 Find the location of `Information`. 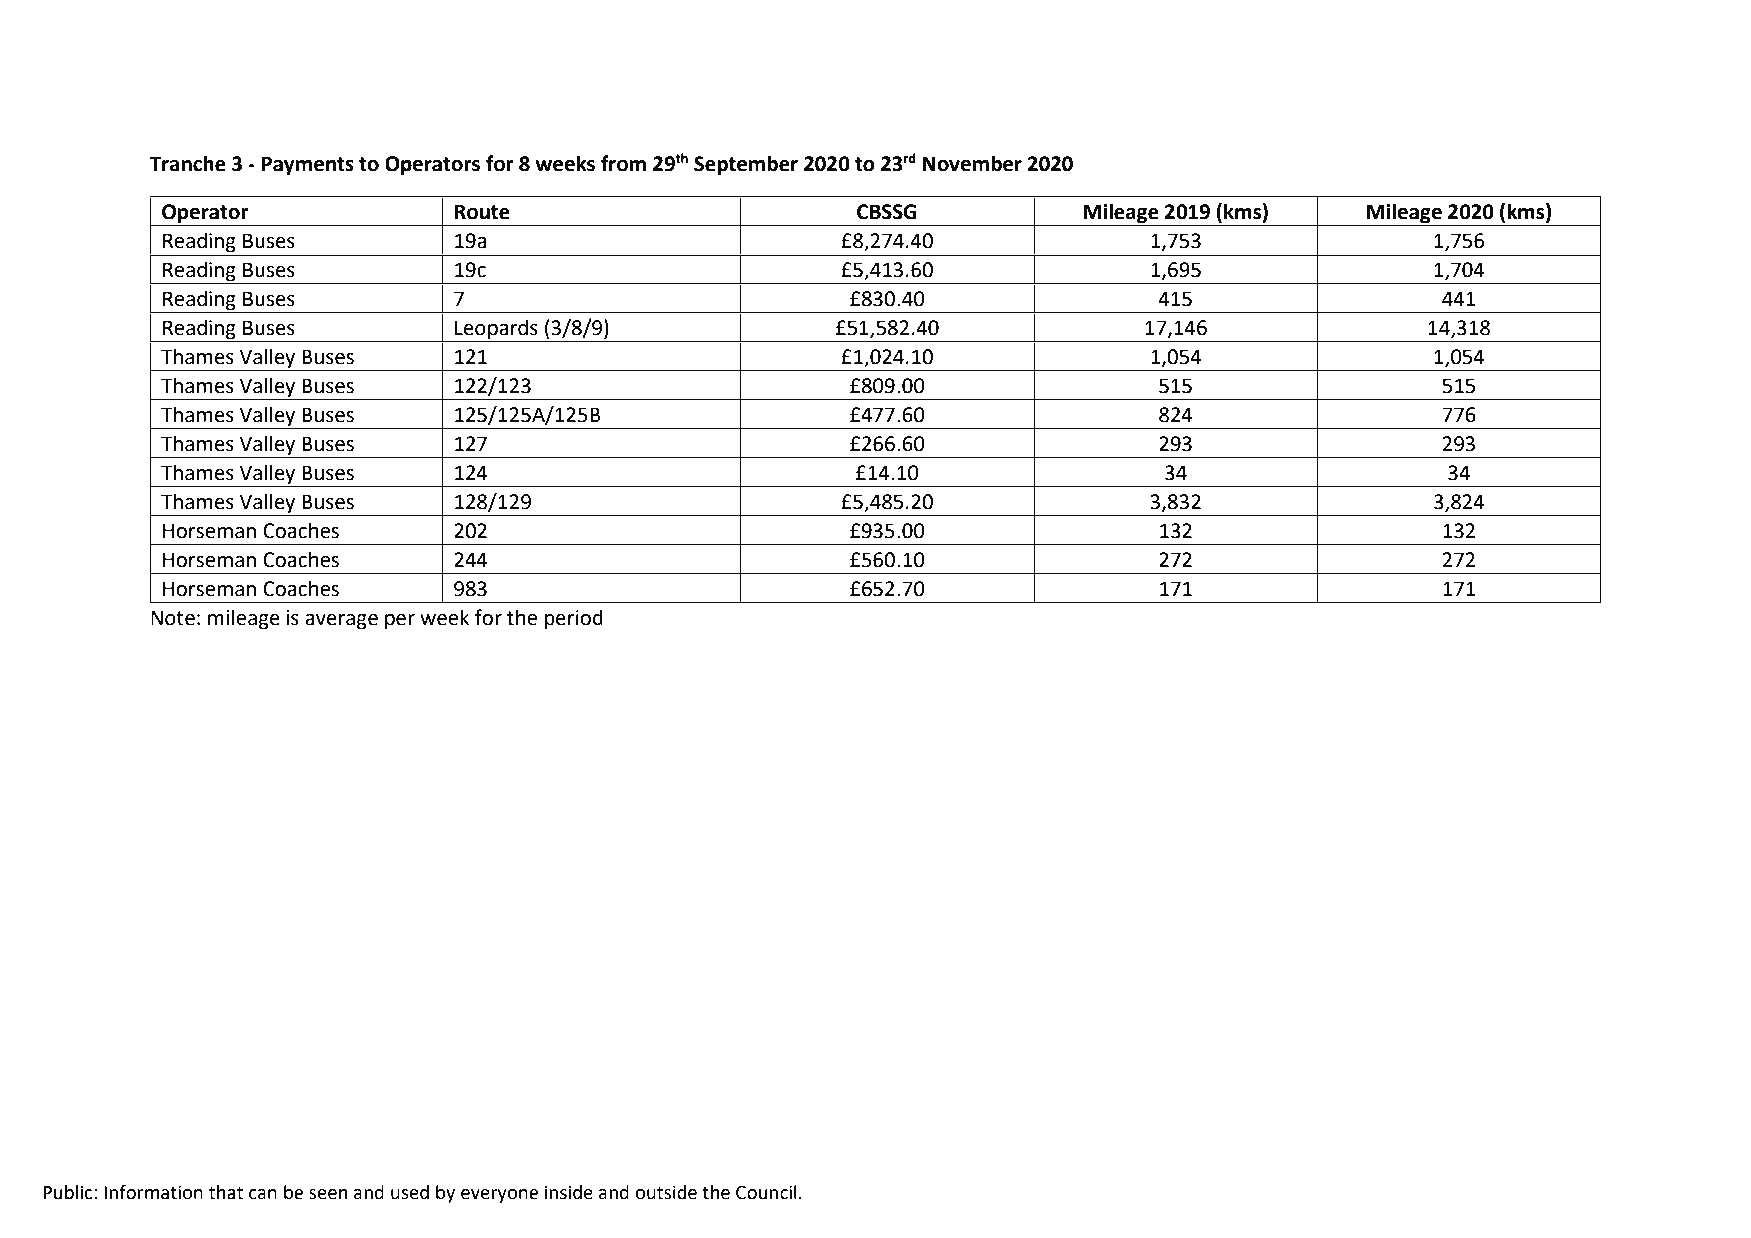

Information is located at coordinates (153, 1192).
